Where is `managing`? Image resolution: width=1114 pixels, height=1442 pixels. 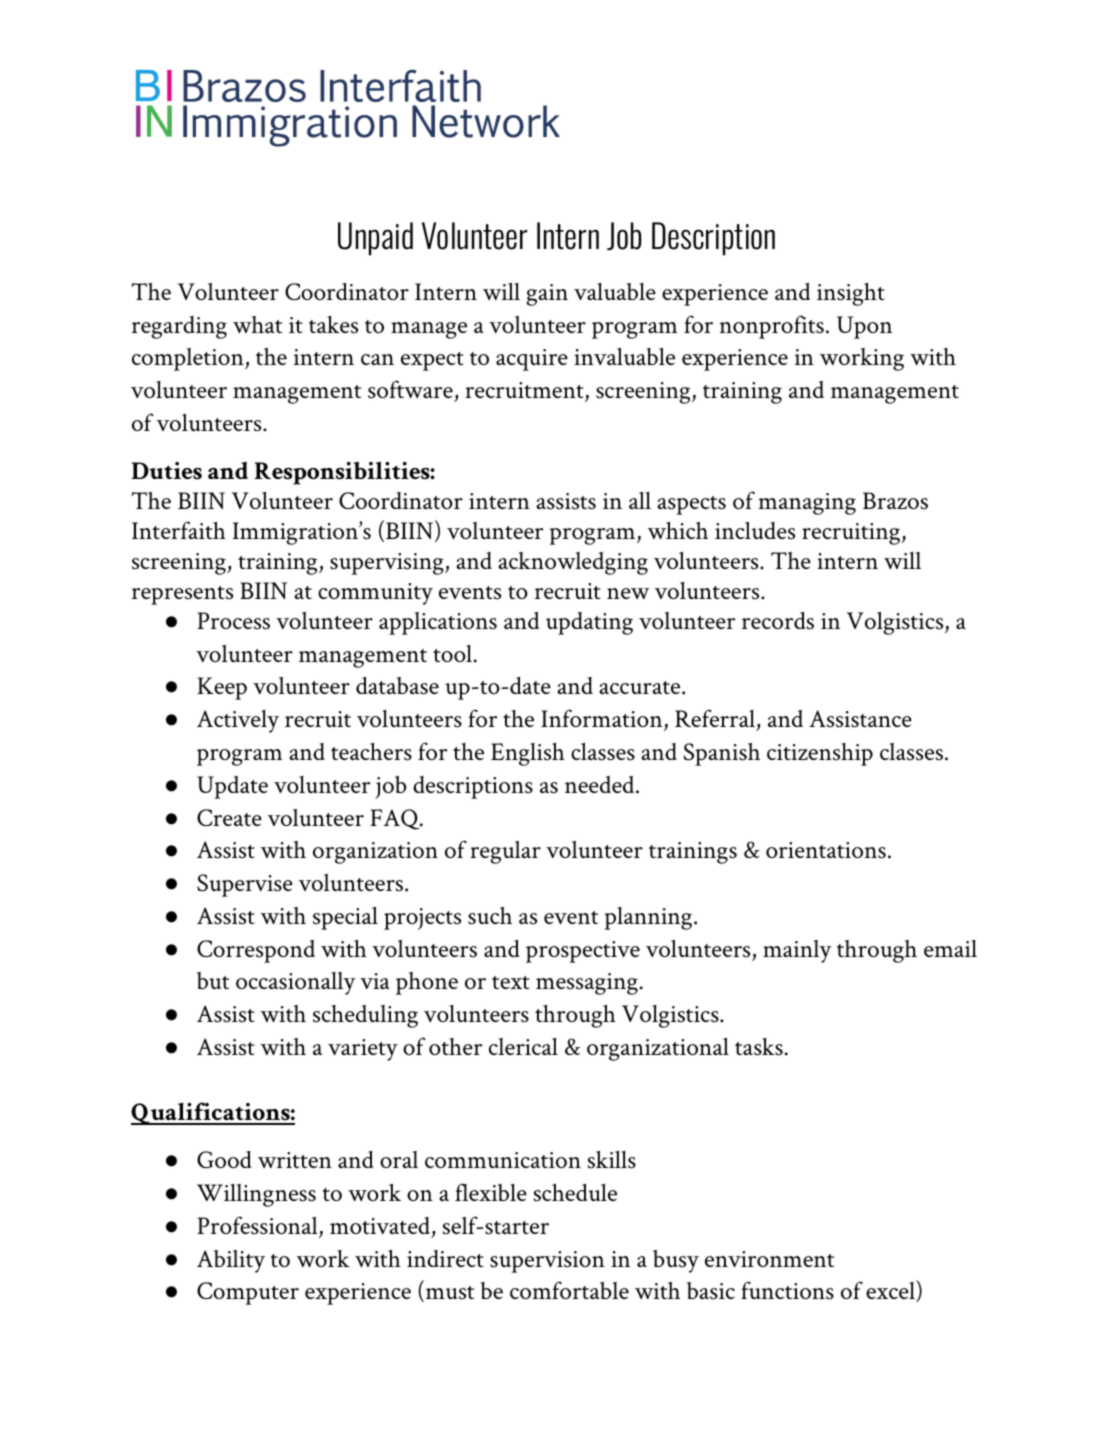
managing is located at coordinates (807, 504).
